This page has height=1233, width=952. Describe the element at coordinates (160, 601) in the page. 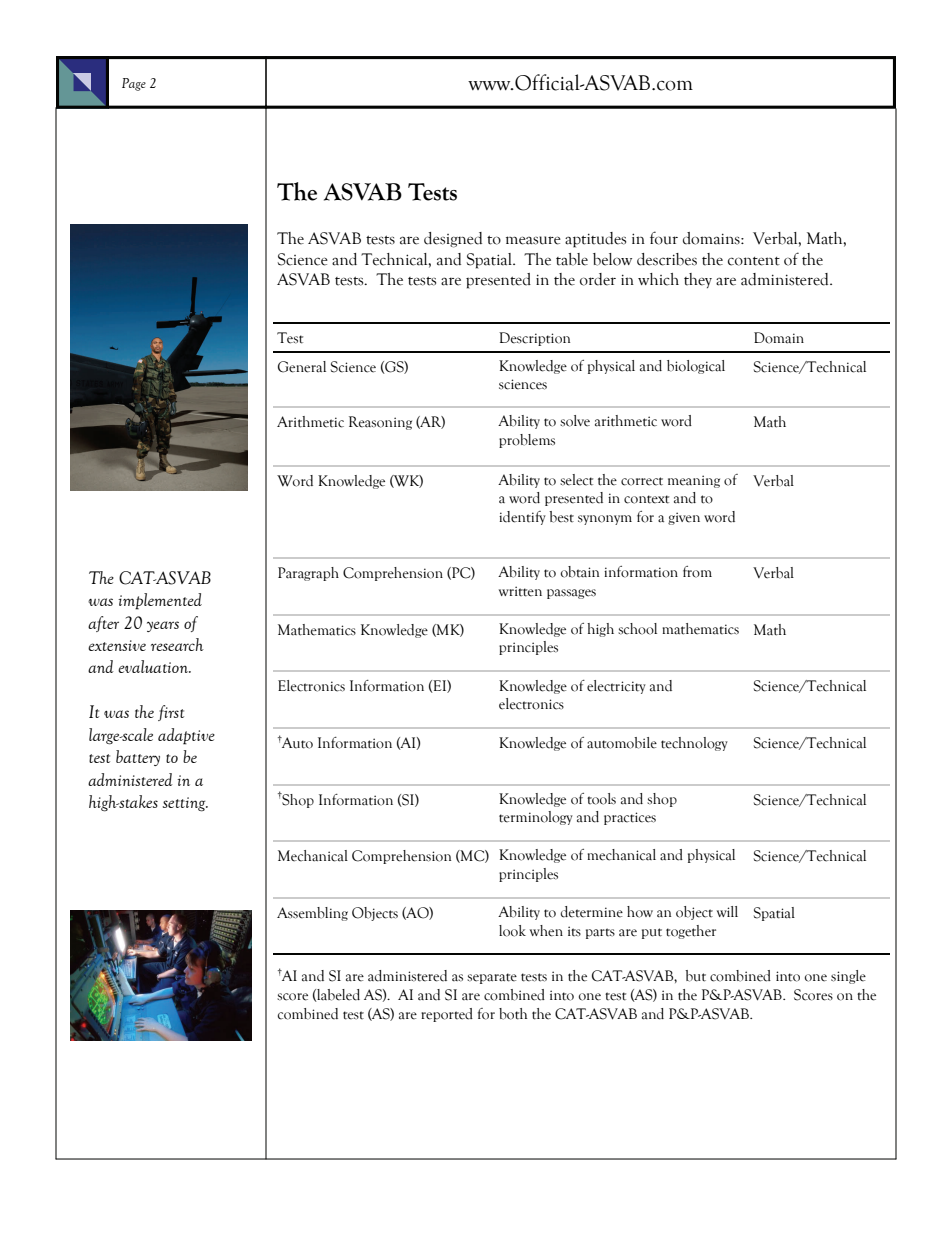

I see `implemented` at that location.
